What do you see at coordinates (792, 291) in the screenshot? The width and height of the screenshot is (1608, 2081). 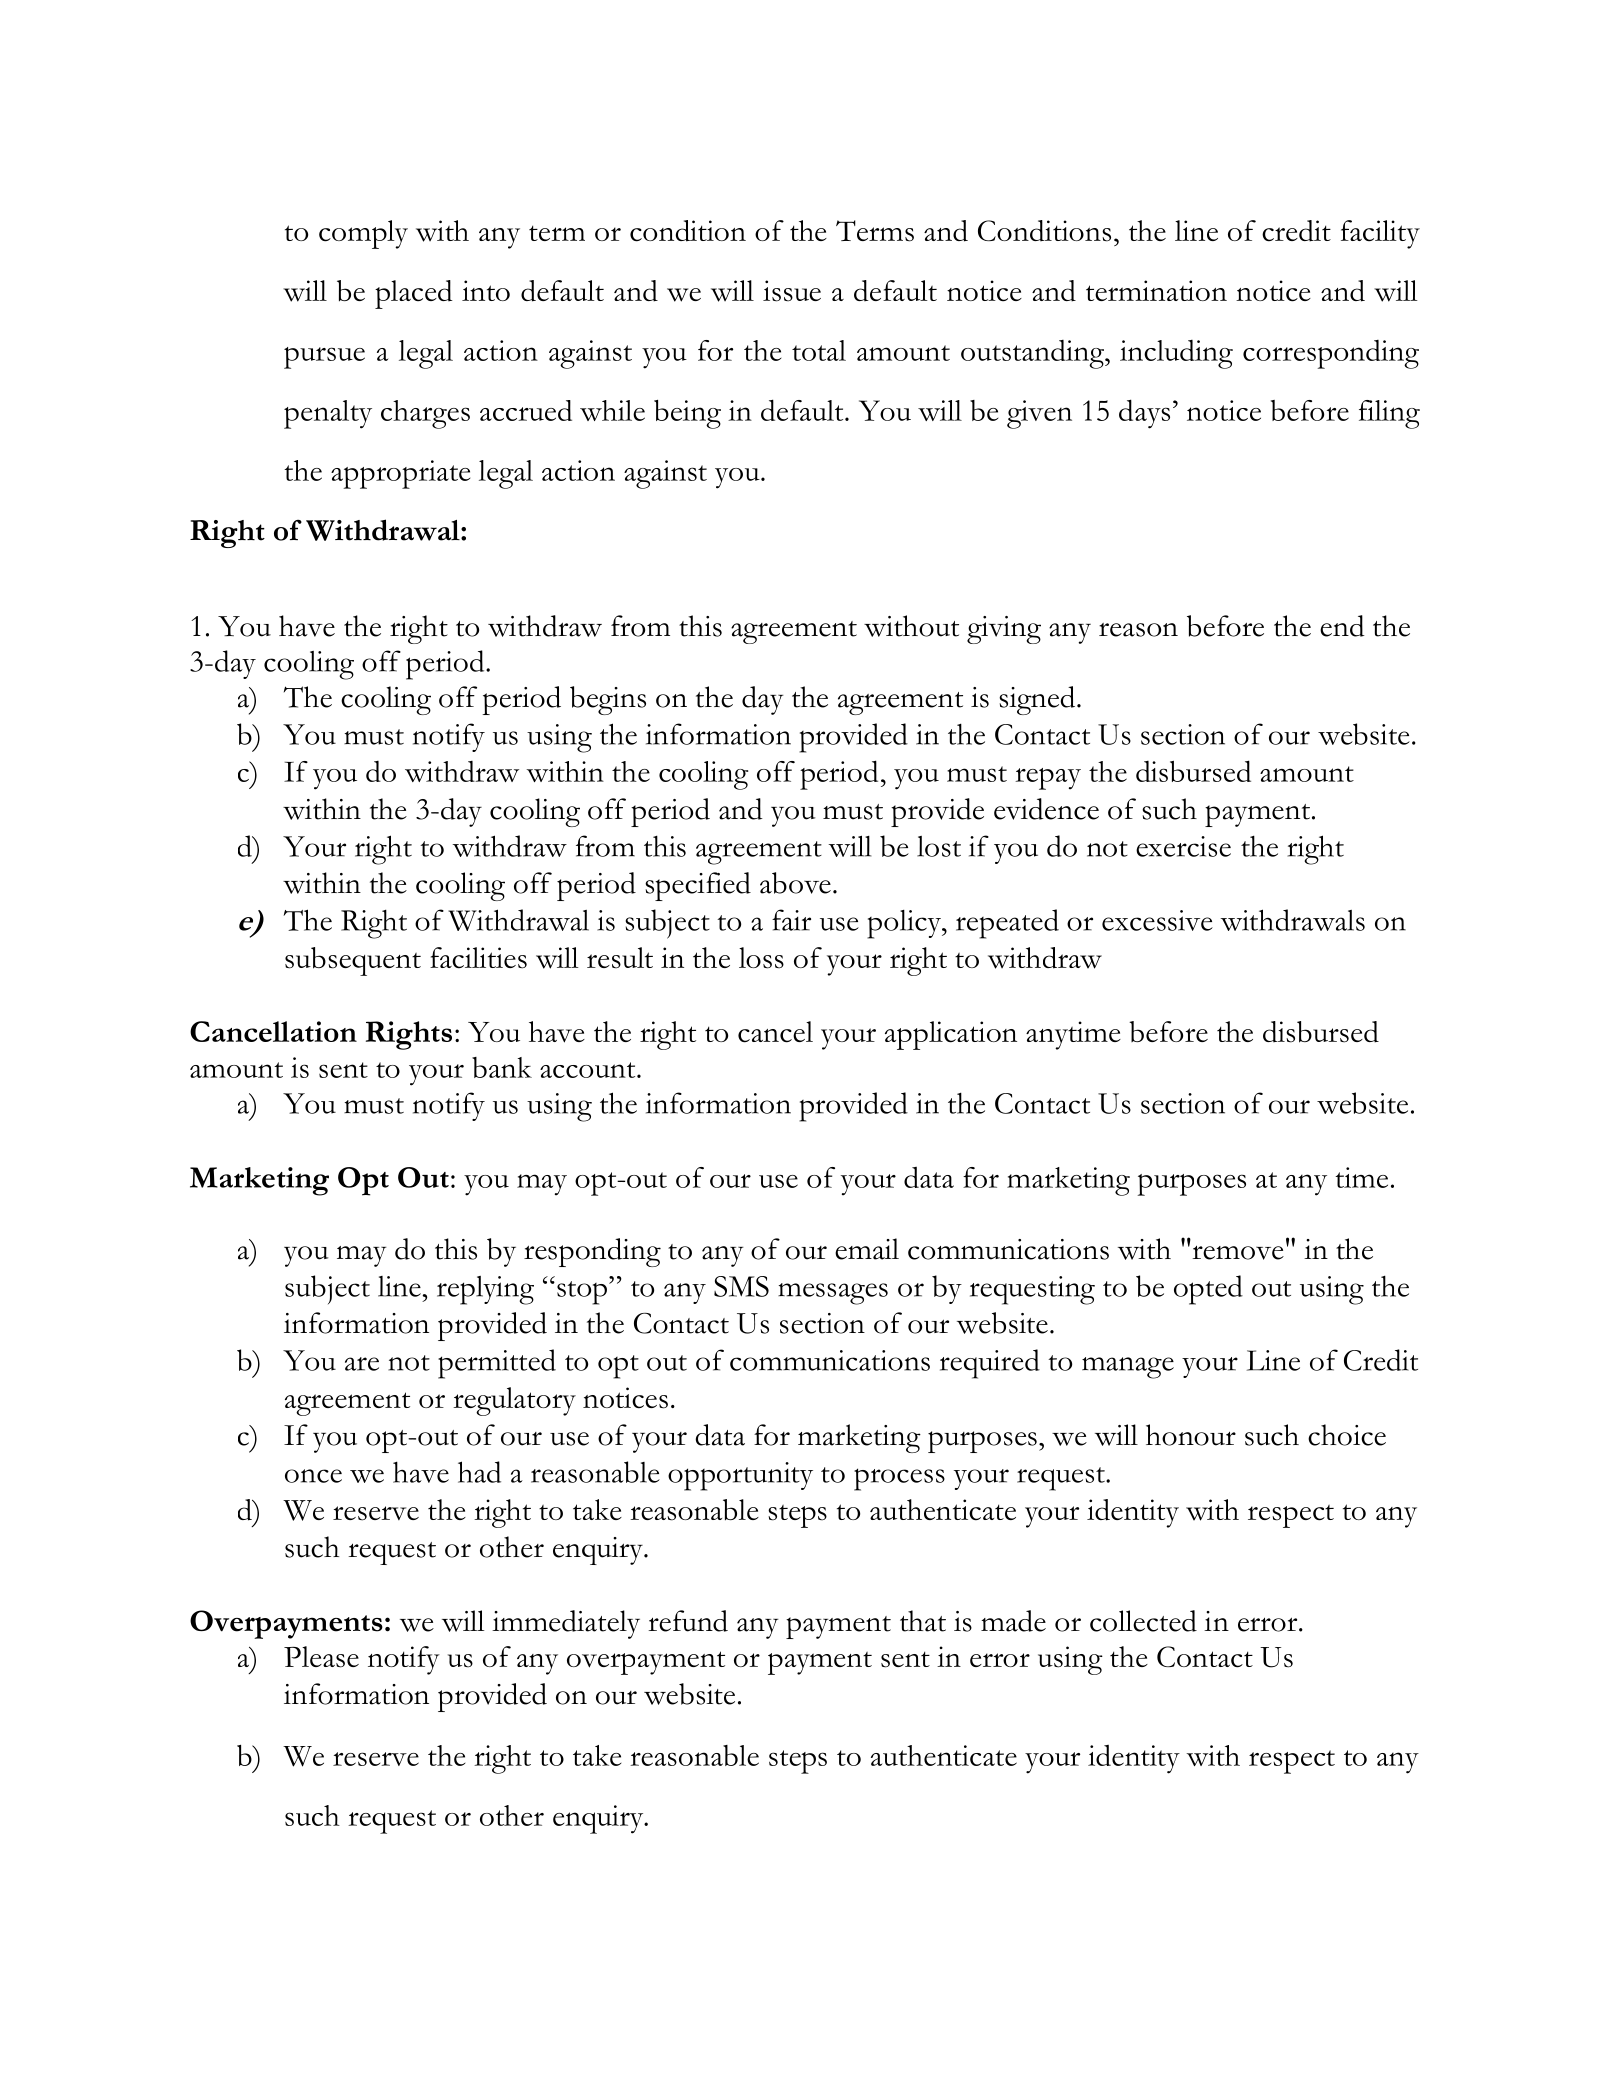 I see `issue` at bounding box center [792, 291].
